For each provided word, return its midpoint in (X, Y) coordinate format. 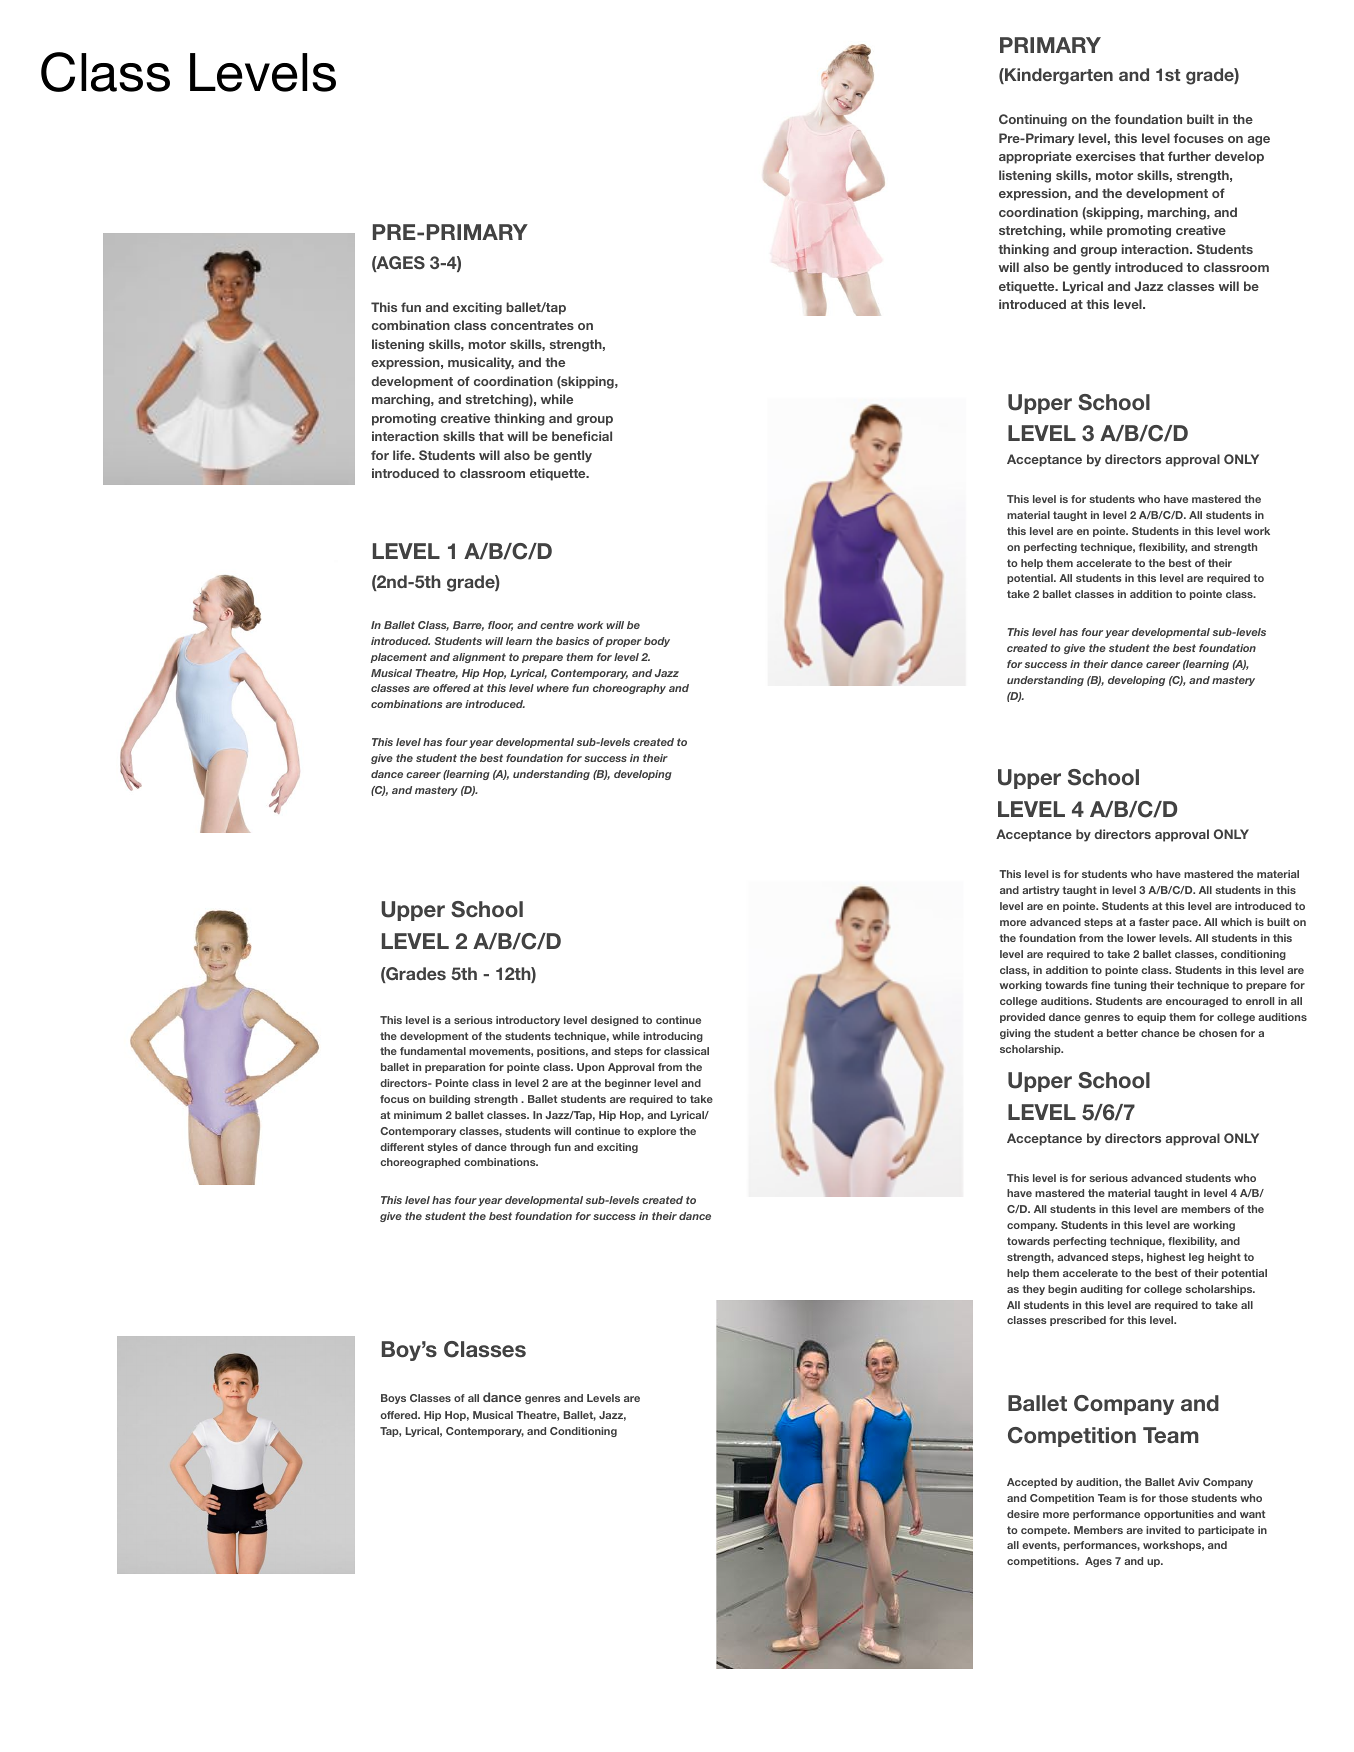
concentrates (532, 325)
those (1173, 1498)
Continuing (1033, 120)
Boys (393, 1399)
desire (1023, 1514)
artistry (1041, 891)
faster (1154, 922)
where (553, 688)
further (1189, 156)
